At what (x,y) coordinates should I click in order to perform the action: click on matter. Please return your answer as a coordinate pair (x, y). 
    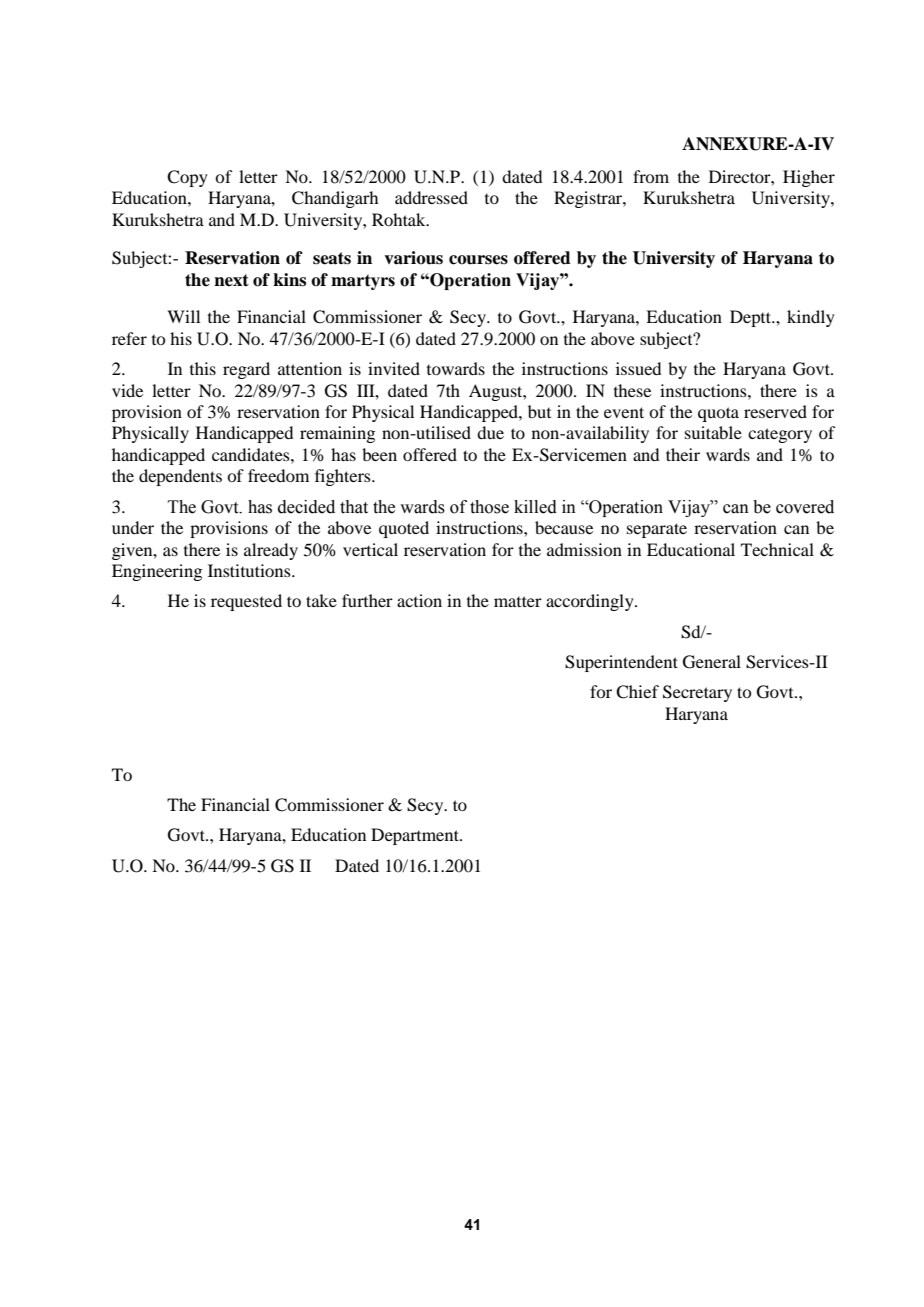
    Looking at the image, I should click on (518, 601).
